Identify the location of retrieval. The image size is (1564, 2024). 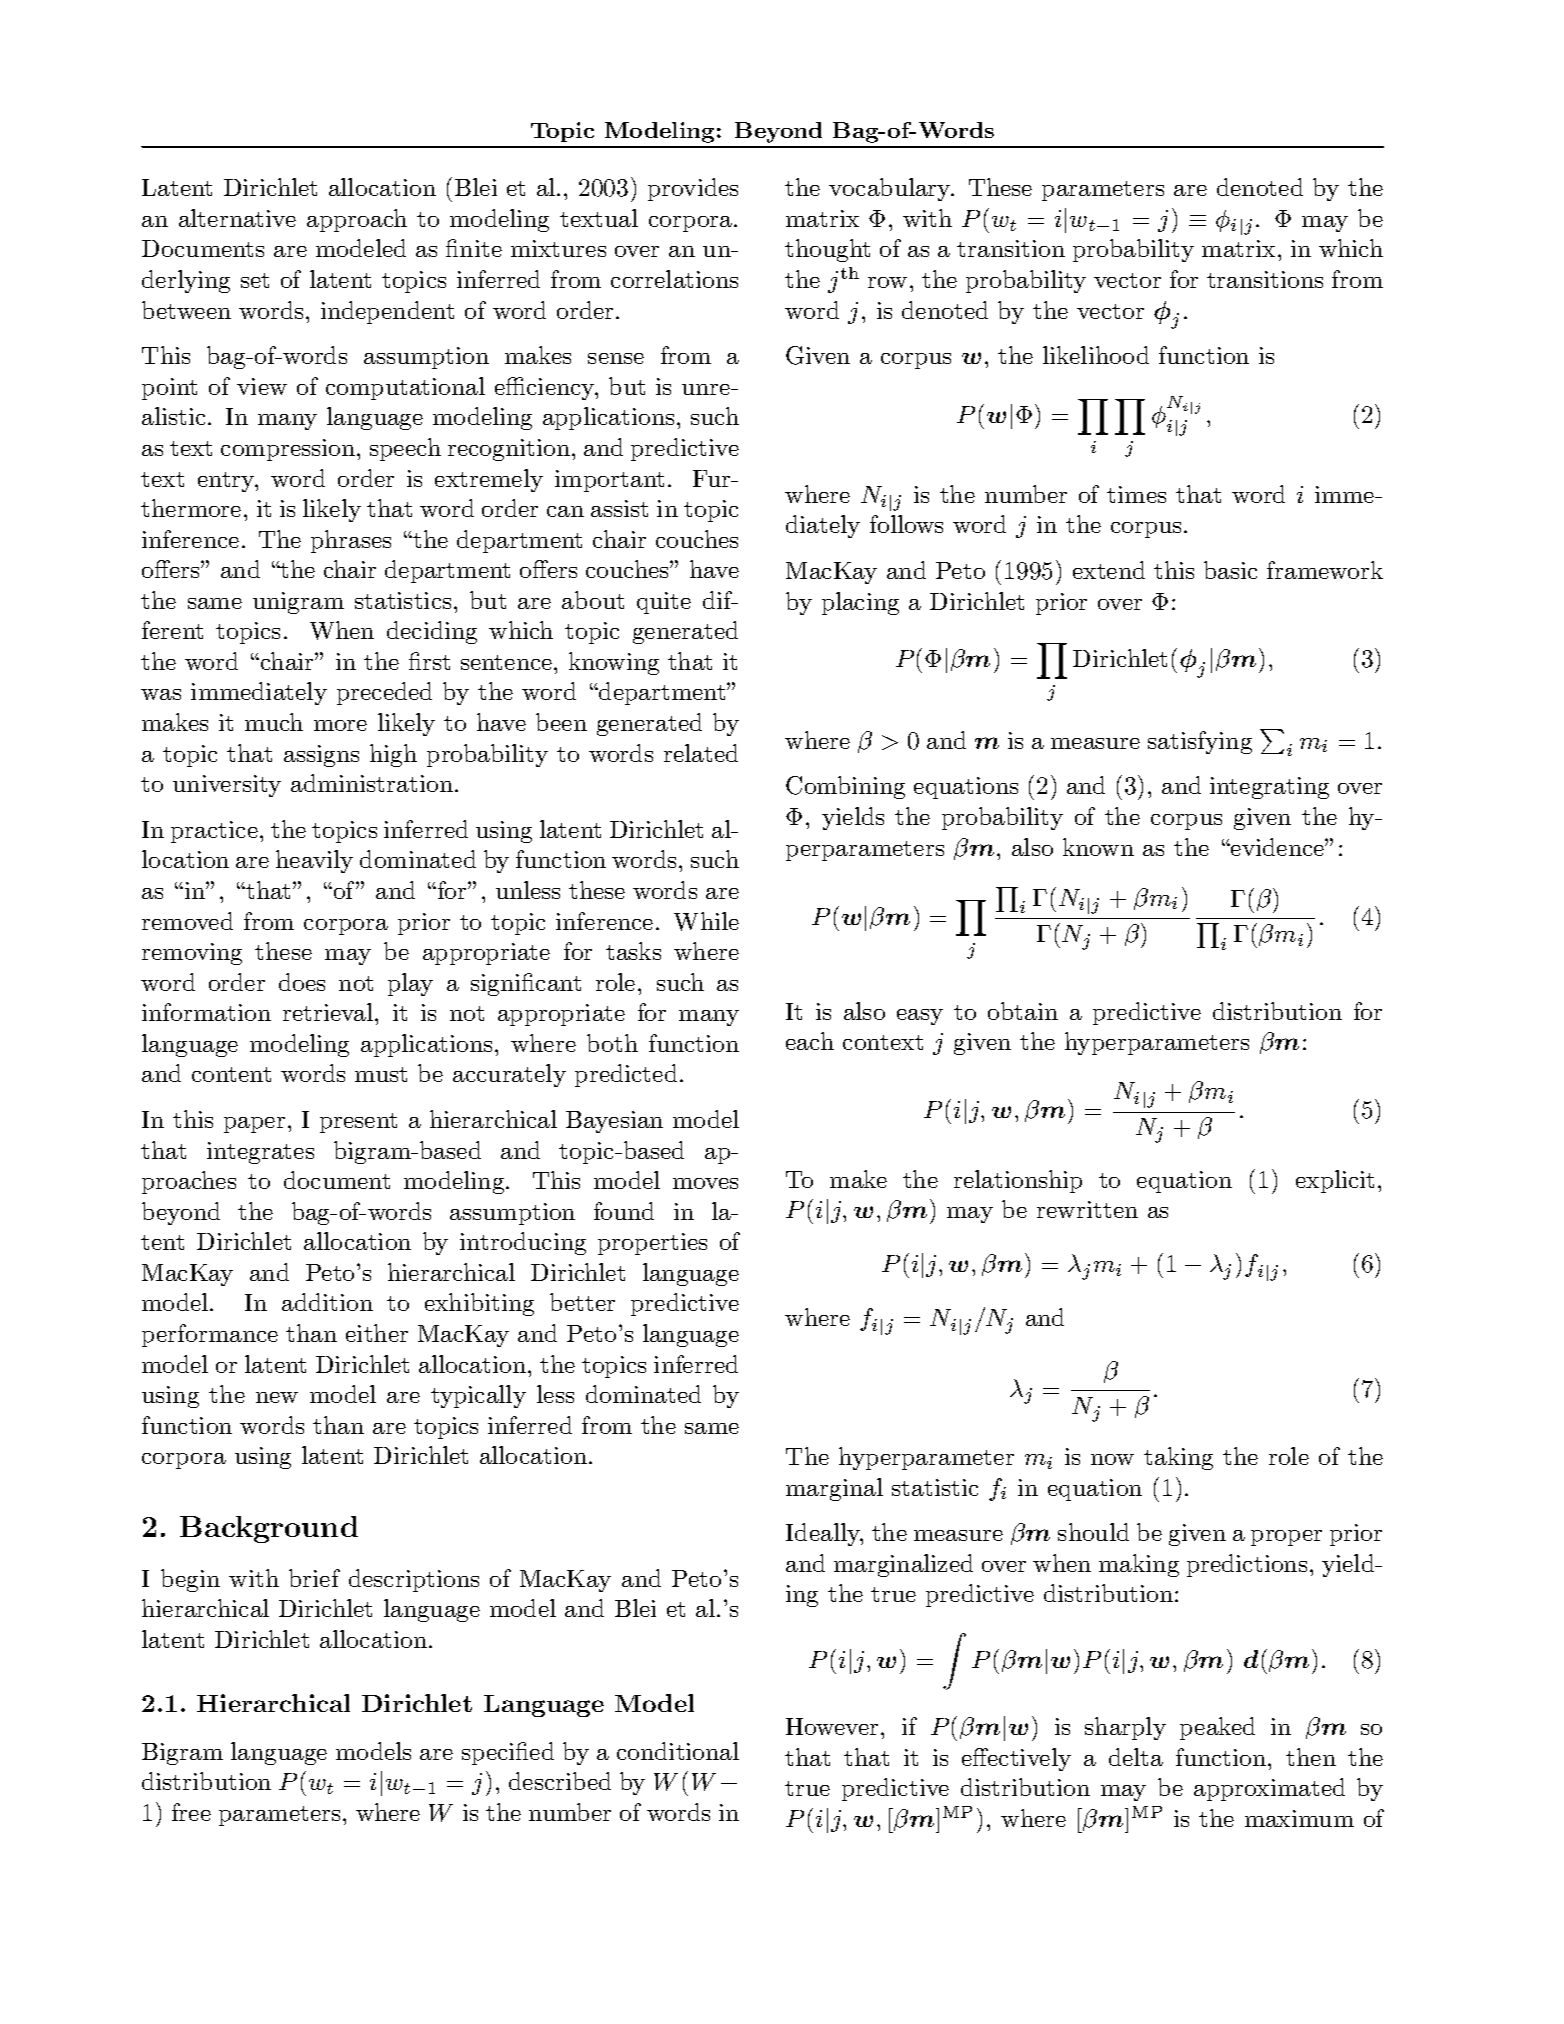
(329, 1012).
